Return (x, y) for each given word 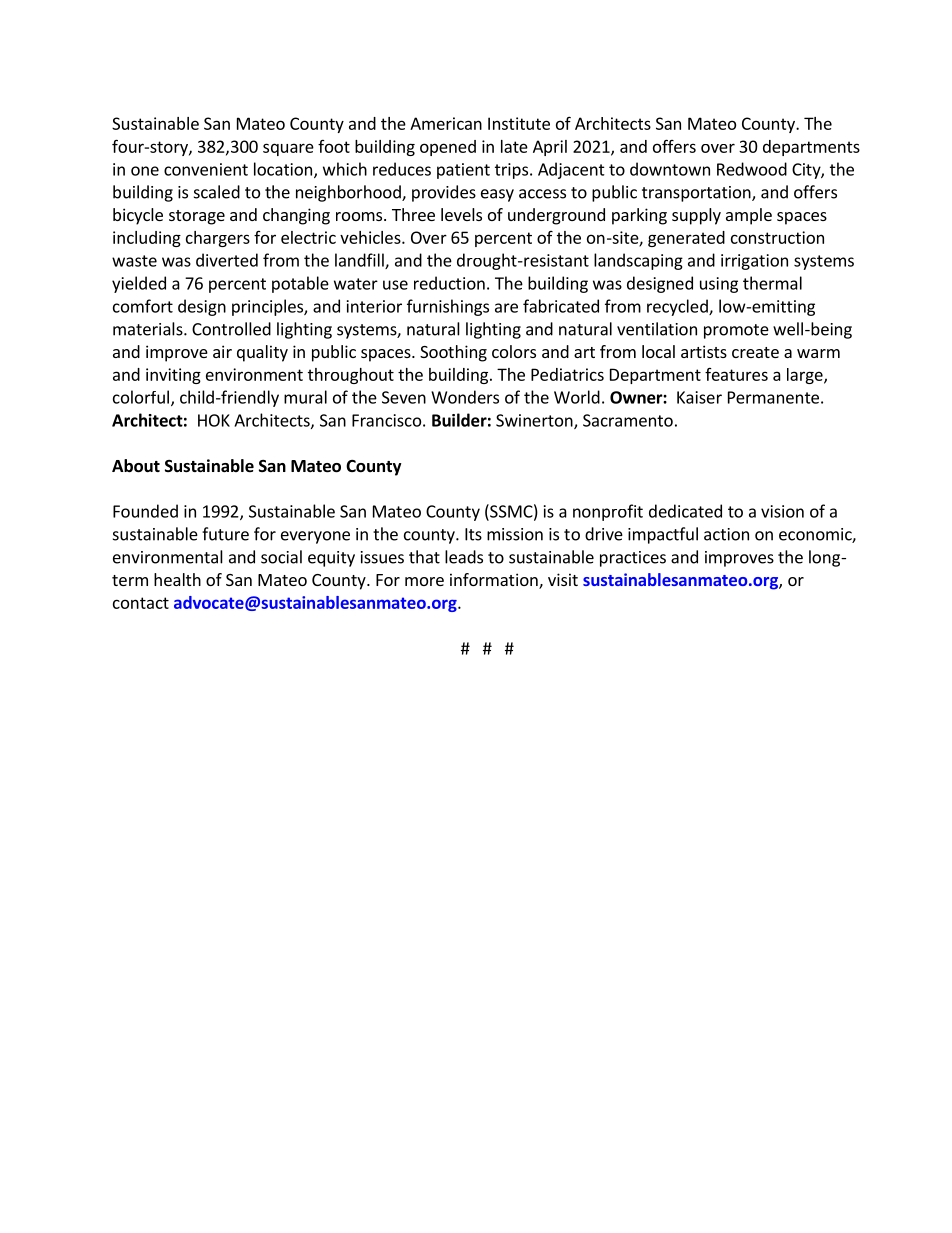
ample (749, 216)
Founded (145, 511)
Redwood (752, 169)
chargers (218, 239)
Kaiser (699, 397)
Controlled (231, 329)
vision (782, 511)
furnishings (448, 307)
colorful (141, 397)
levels (461, 214)
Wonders (465, 397)
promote (736, 331)
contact (141, 603)
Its (473, 534)
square (288, 149)
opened (448, 148)
